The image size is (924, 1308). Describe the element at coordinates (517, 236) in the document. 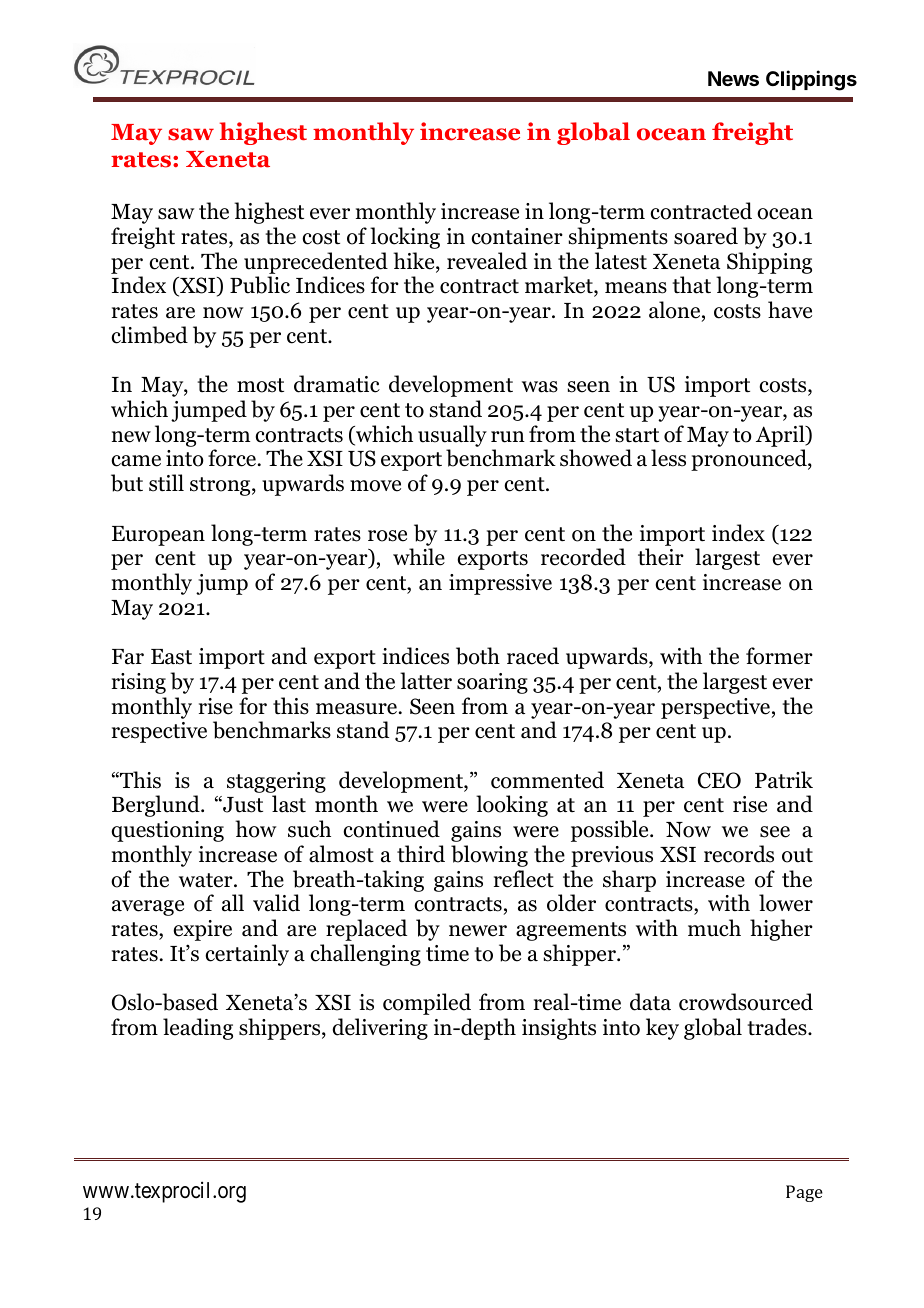

I see `container` at that location.
